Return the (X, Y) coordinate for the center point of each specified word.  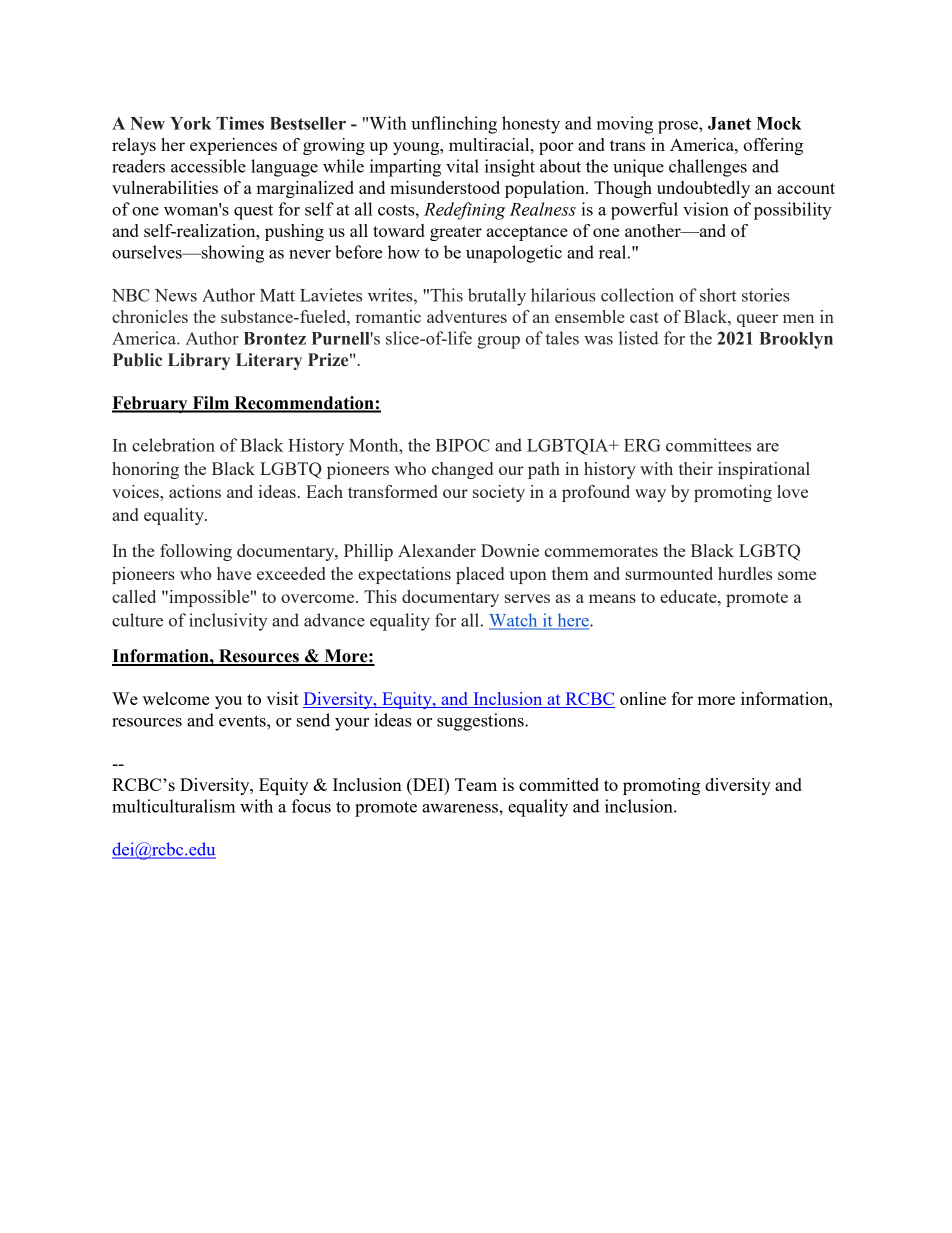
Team (476, 784)
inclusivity (228, 622)
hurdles (745, 573)
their (696, 468)
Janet (729, 123)
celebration (173, 445)
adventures (467, 316)
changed (462, 470)
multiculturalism (173, 806)
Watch (514, 621)
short (718, 295)
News (176, 295)
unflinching (454, 125)
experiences (233, 146)
